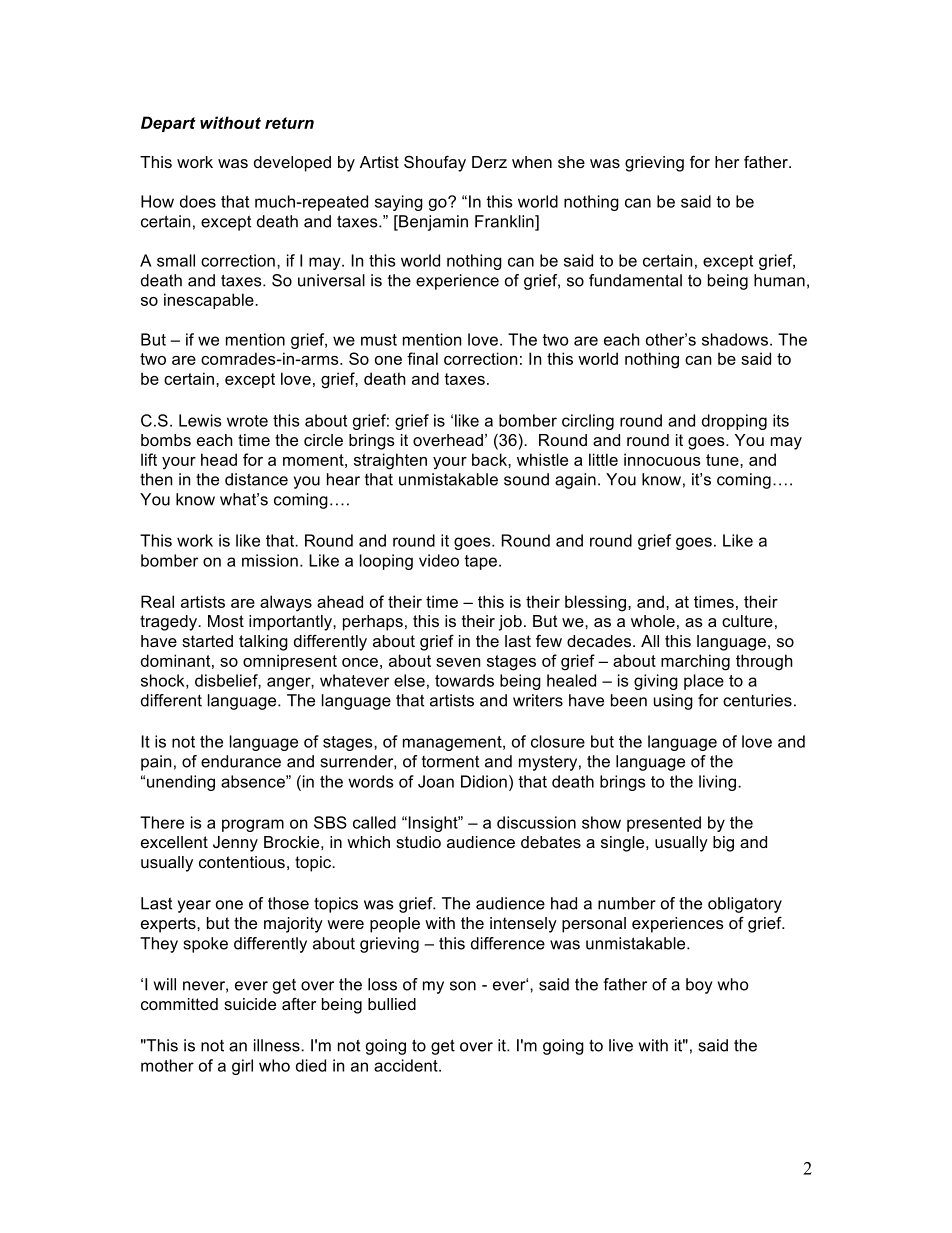 The height and width of the screenshot is (1233, 952). What do you see at coordinates (704, 682) in the screenshot?
I see `place` at bounding box center [704, 682].
